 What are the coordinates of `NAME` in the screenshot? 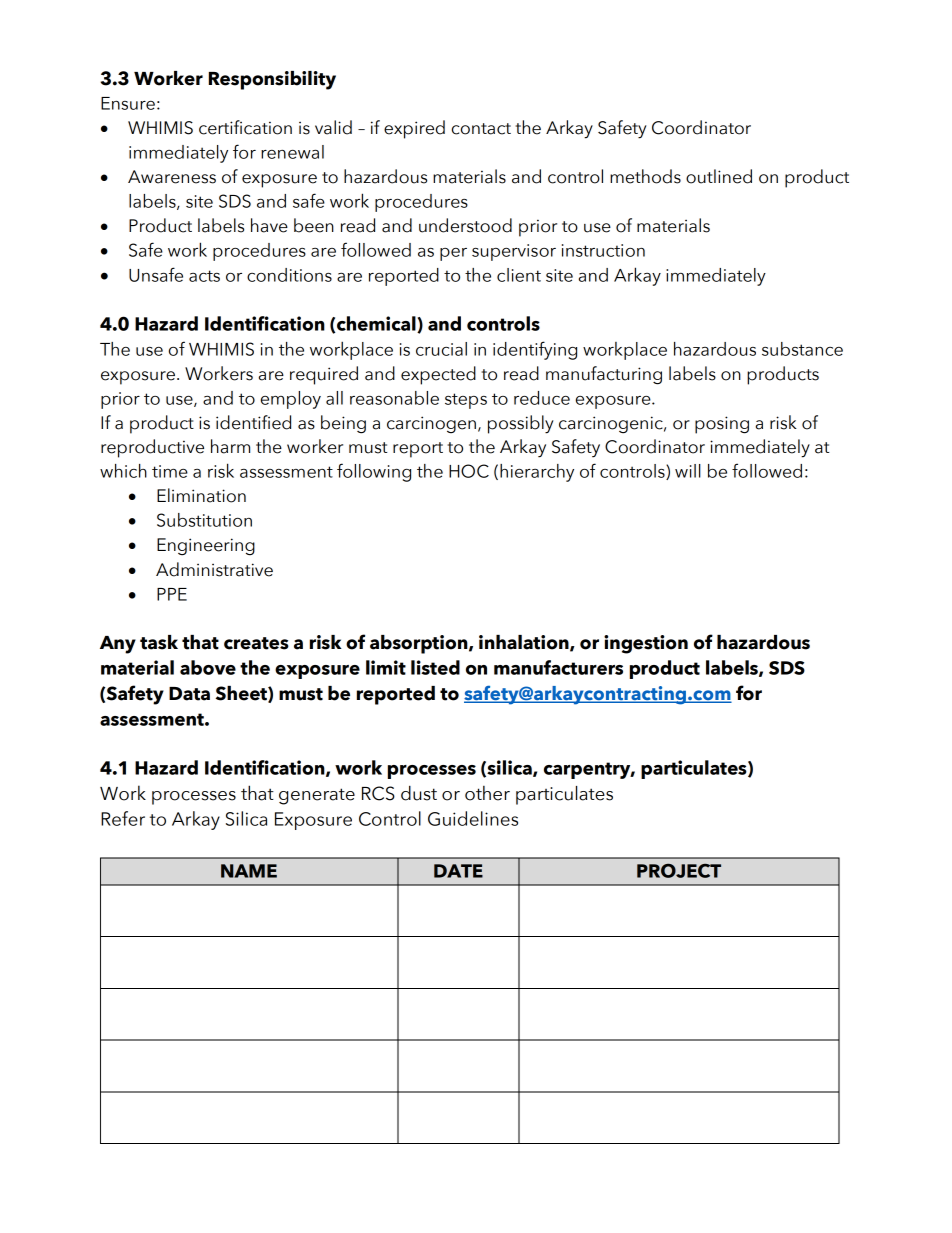 It's located at (249, 871).
